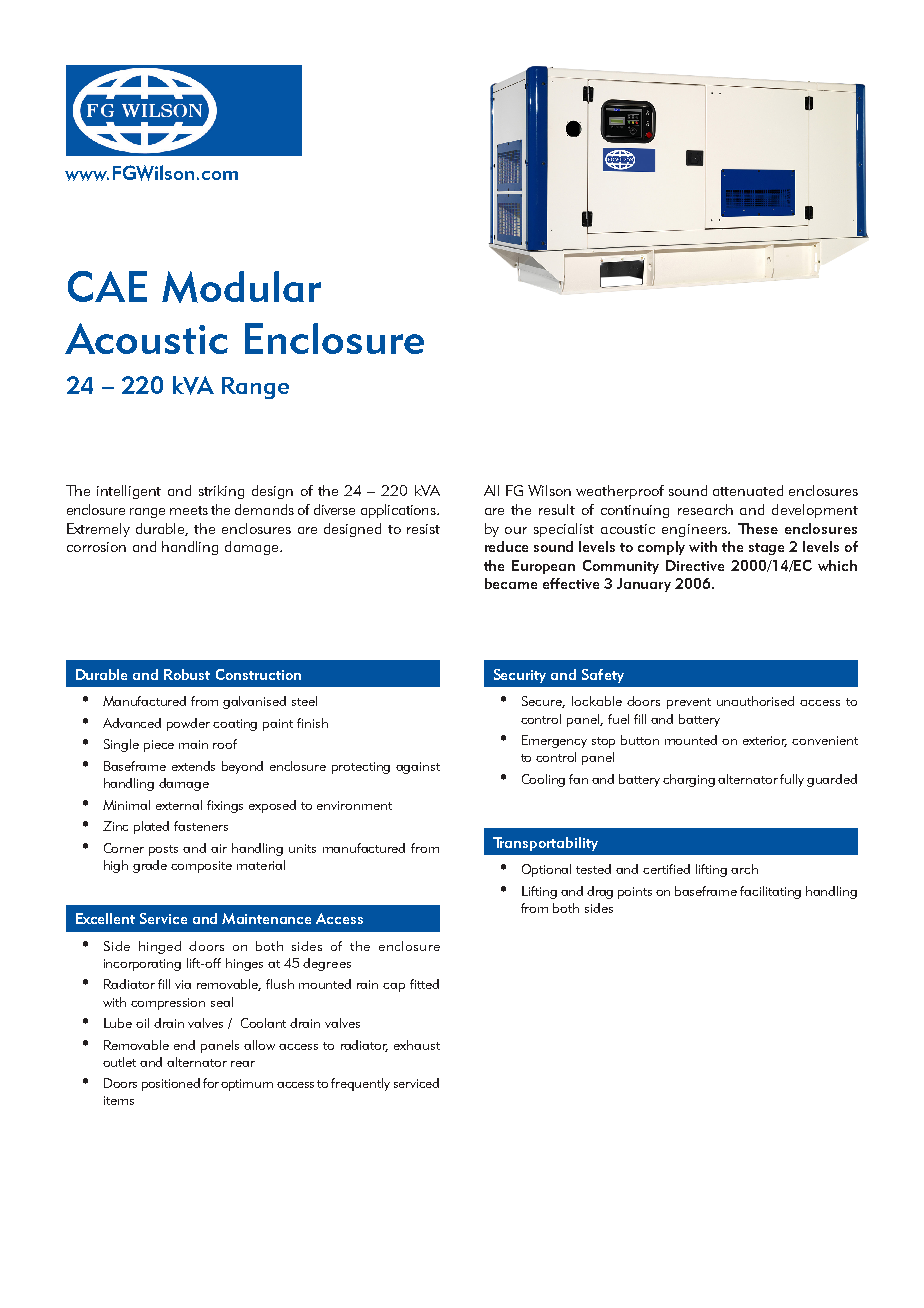  I want to click on unauthorised, so click(755, 701).
